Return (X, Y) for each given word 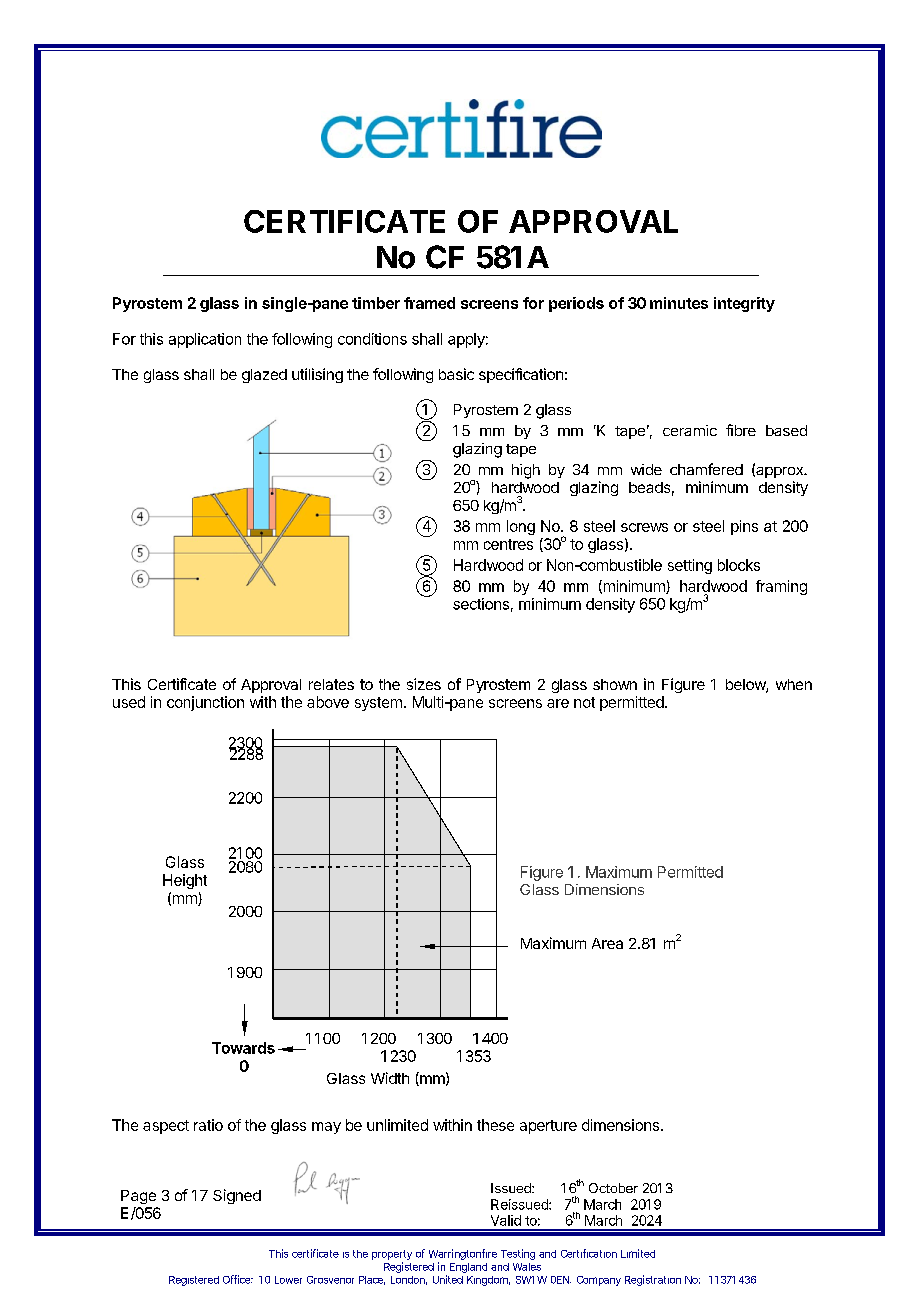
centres (508, 544)
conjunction (205, 703)
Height (185, 881)
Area (607, 943)
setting (690, 566)
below (746, 686)
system (378, 704)
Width (390, 1078)
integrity (744, 304)
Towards (243, 1048)
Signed (237, 1196)
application (205, 340)
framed (429, 303)
